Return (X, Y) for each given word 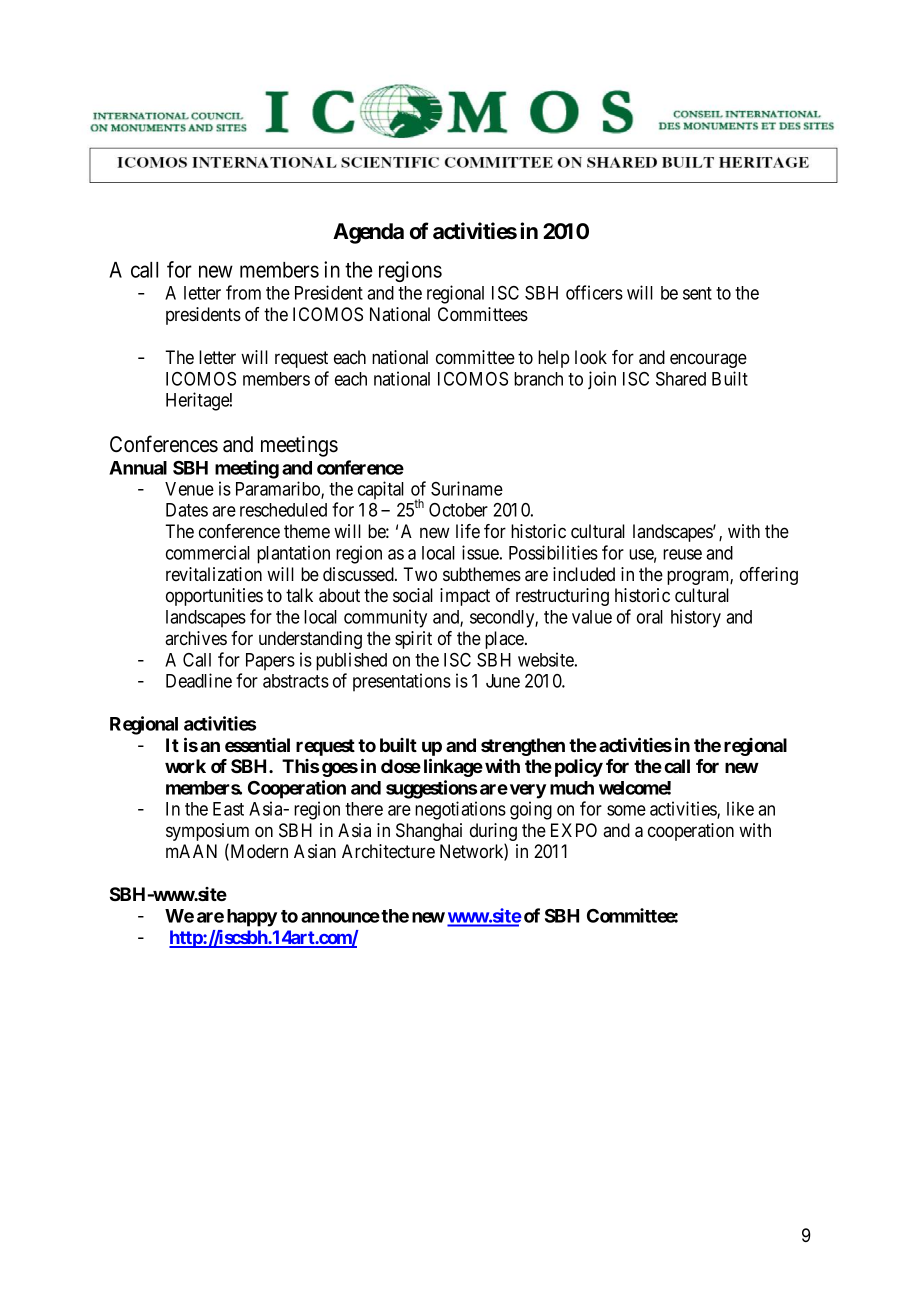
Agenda (368, 233)
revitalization (214, 574)
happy (252, 918)
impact (465, 597)
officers (594, 292)
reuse (682, 554)
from (243, 292)
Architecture (388, 851)
